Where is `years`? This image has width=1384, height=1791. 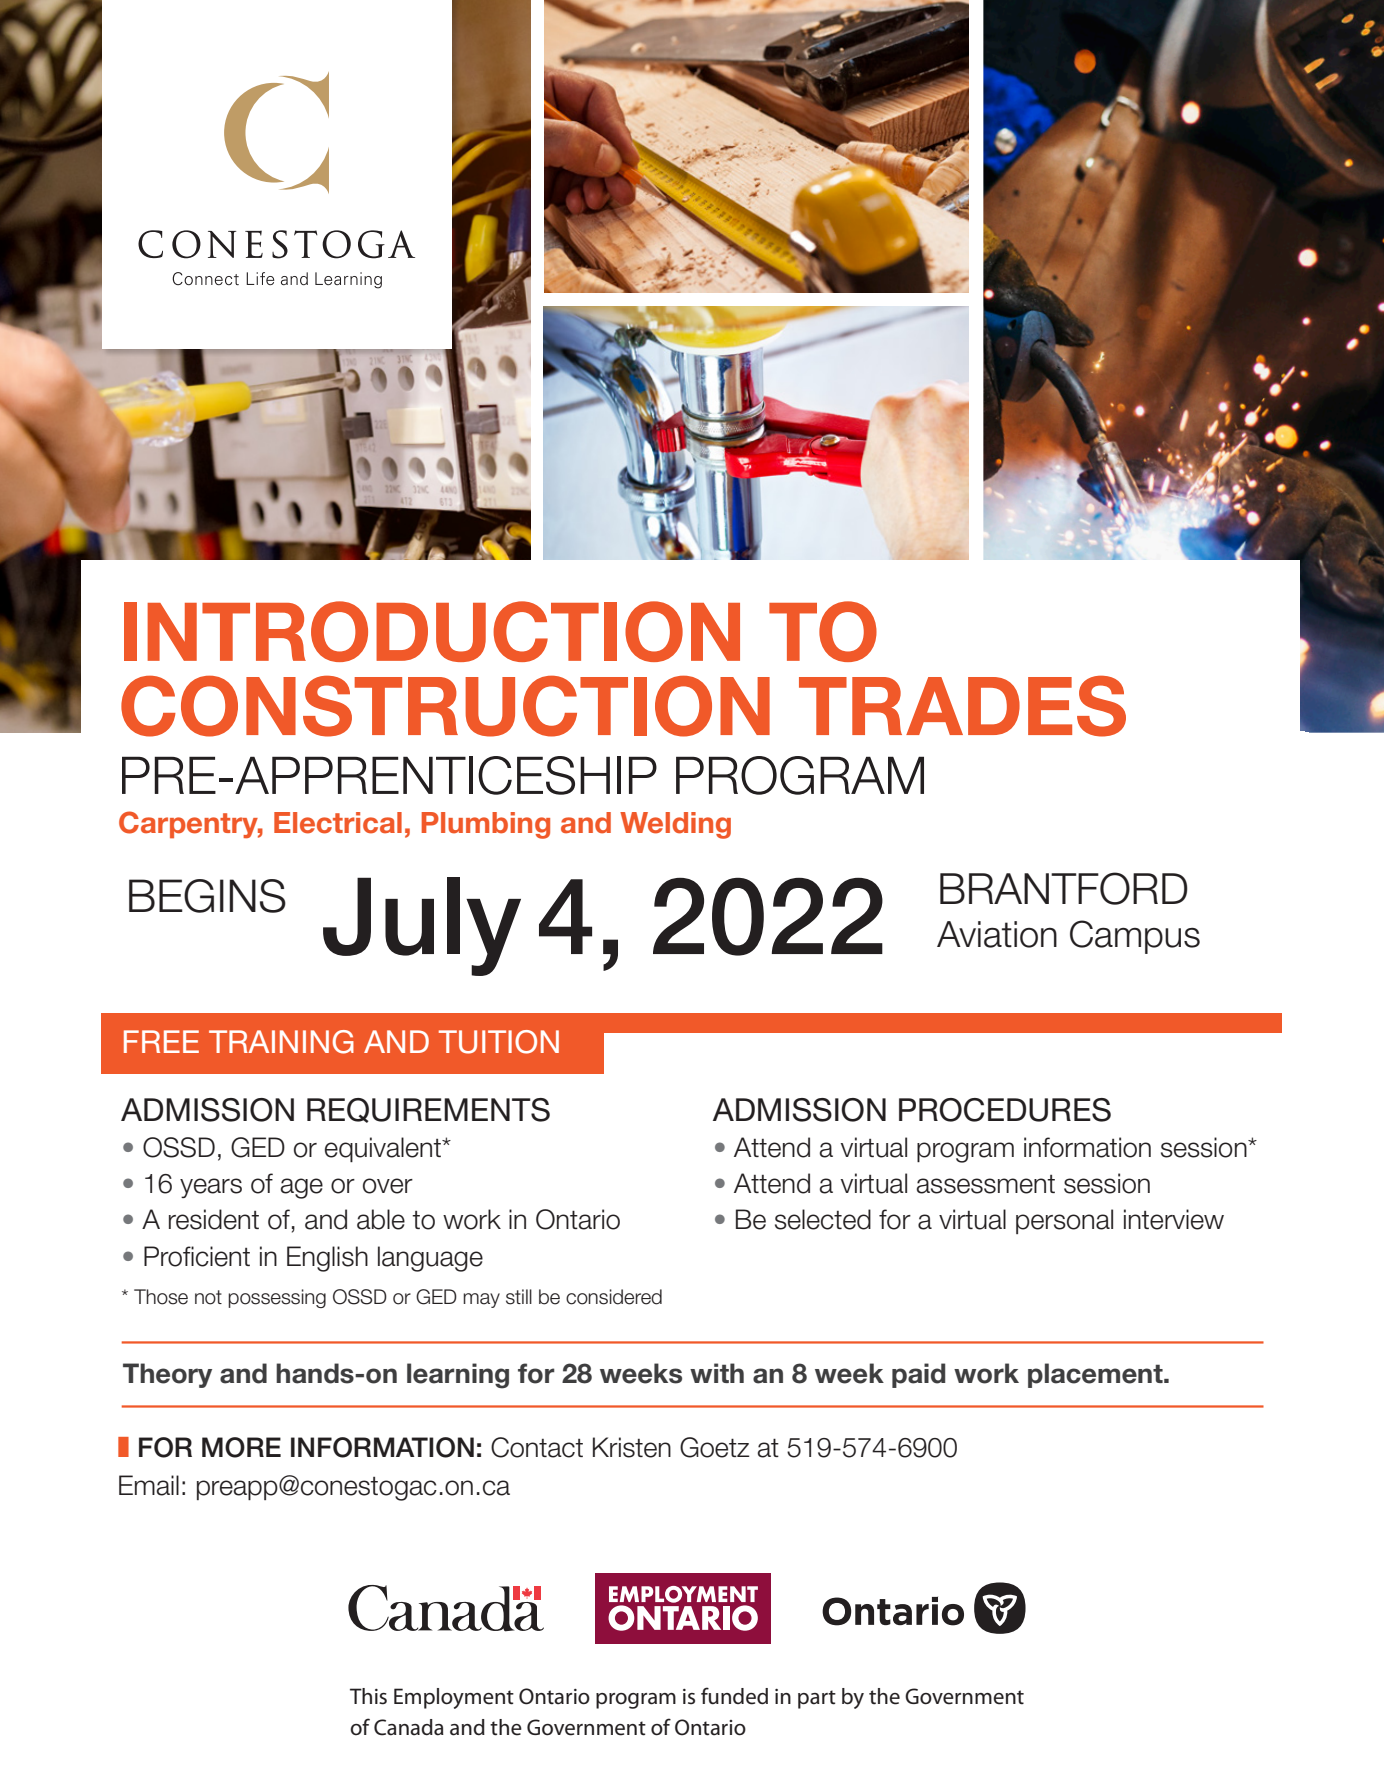 years is located at coordinates (211, 1188).
